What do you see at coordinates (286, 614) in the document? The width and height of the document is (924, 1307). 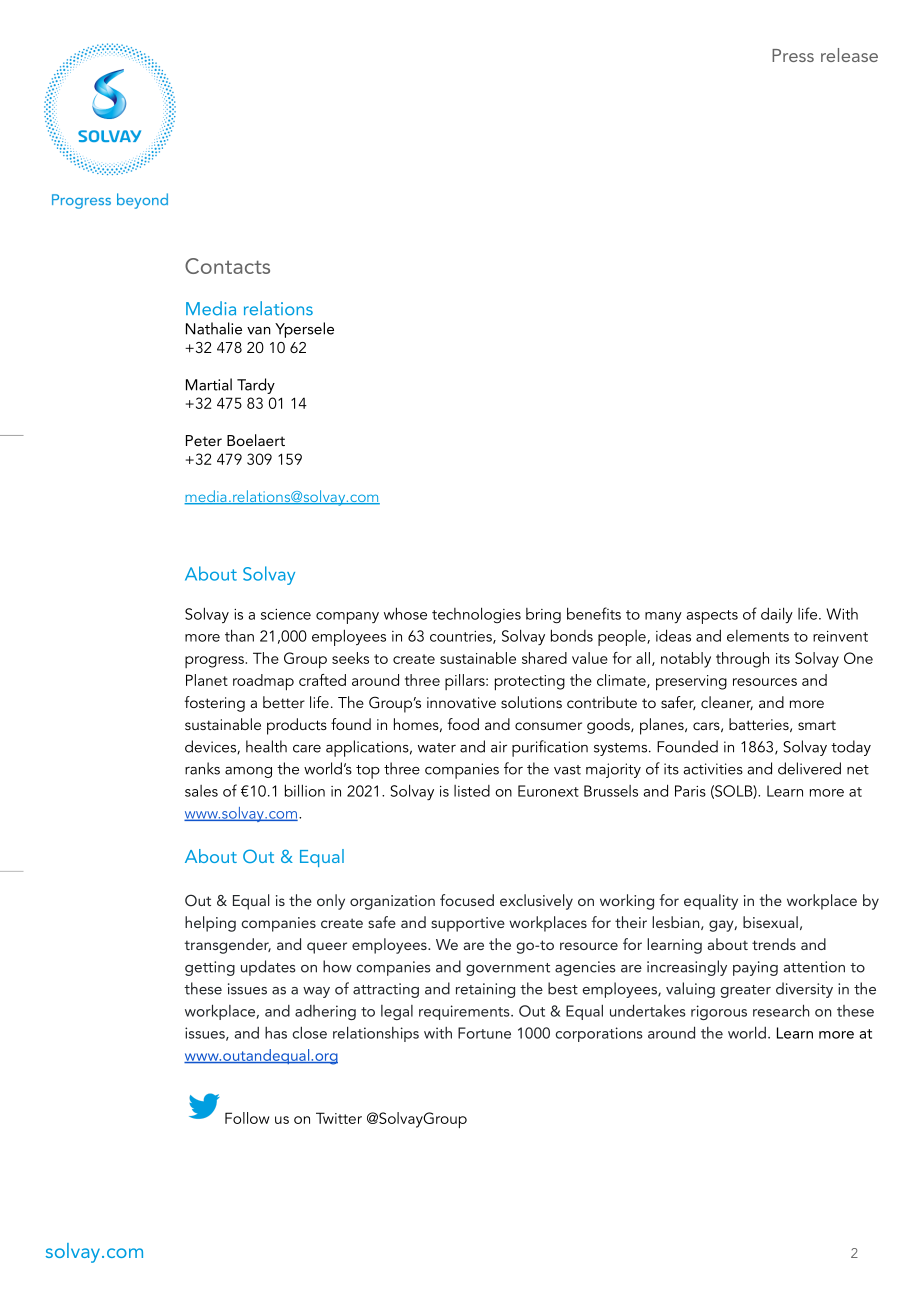 I see `science` at bounding box center [286, 614].
